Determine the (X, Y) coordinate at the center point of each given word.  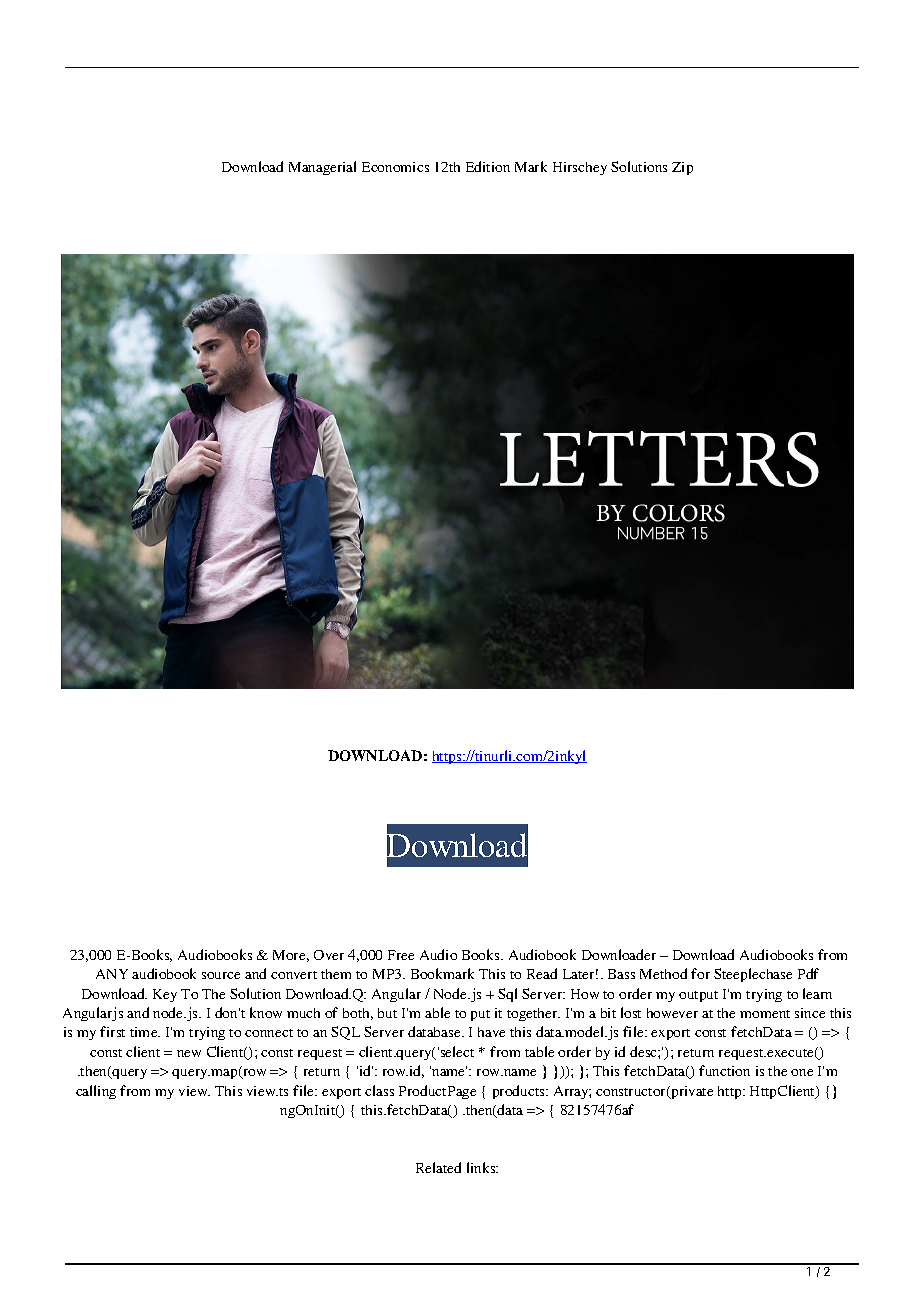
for (700, 973)
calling (96, 1092)
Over (329, 955)
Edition (488, 166)
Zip (682, 168)
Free (401, 955)
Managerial (322, 168)
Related (438, 1167)
